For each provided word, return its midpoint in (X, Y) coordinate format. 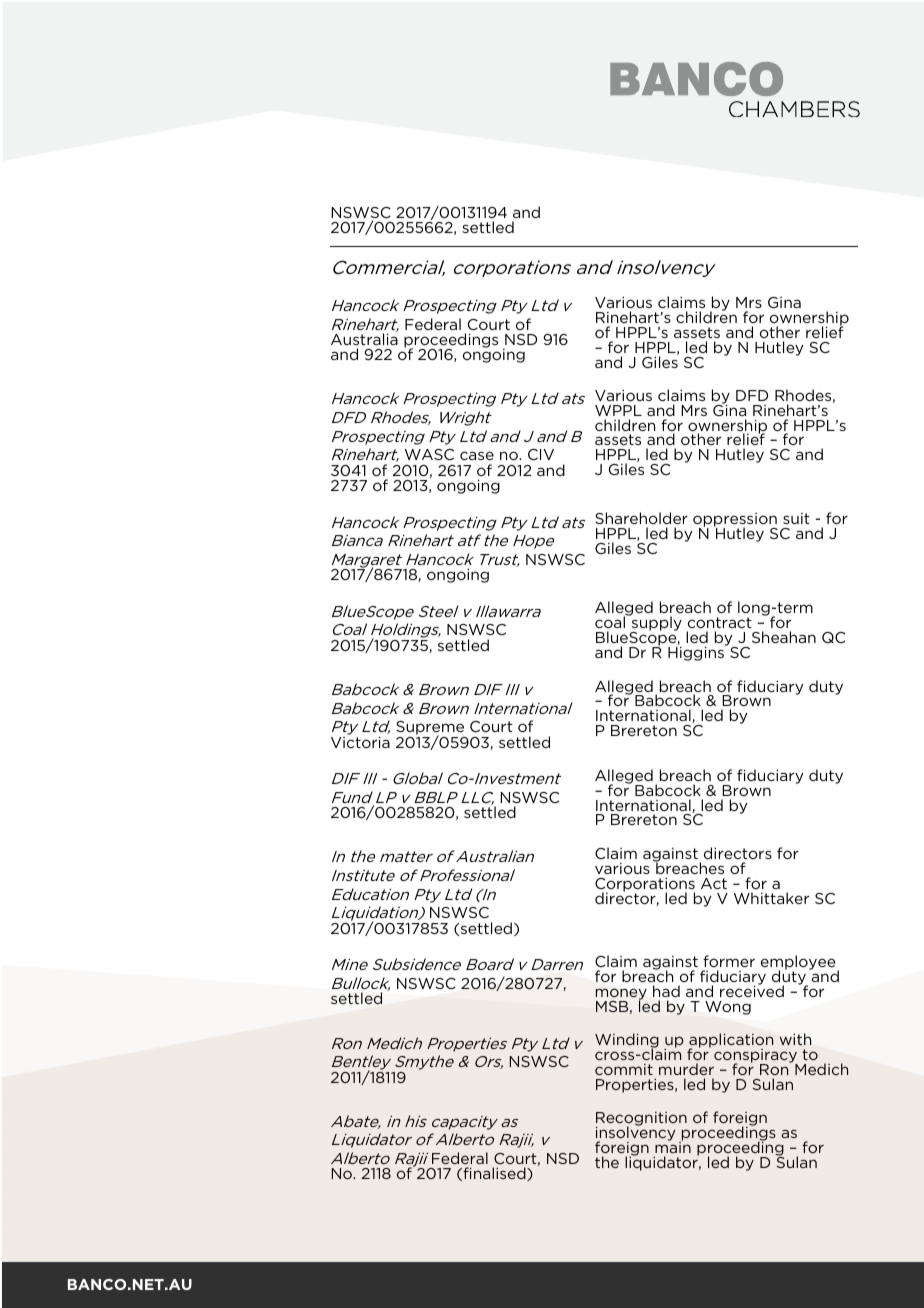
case (477, 455)
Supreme (431, 729)
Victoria (360, 741)
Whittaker (771, 898)
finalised (494, 1174)
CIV (541, 454)
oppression (735, 521)
